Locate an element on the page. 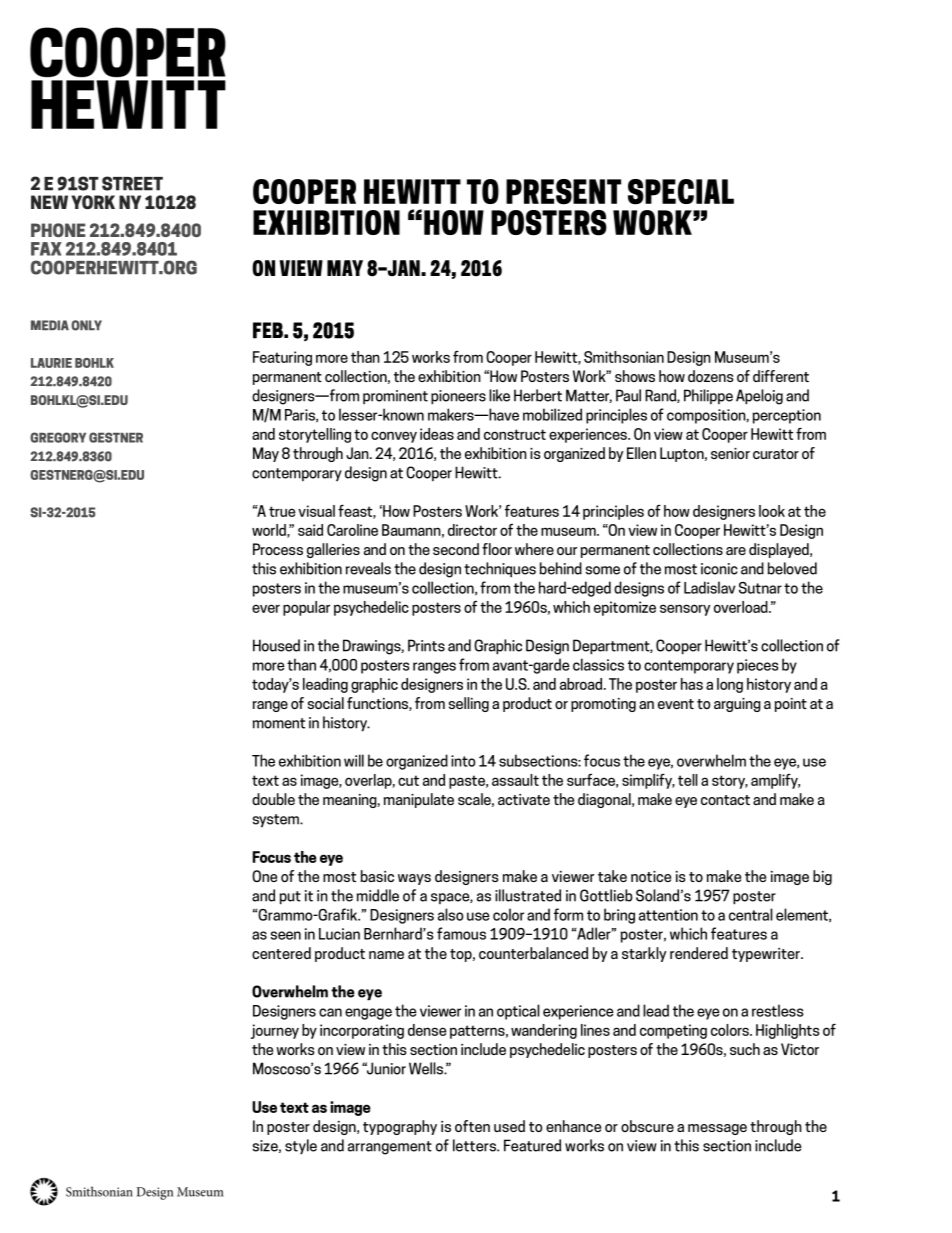 The image size is (952, 1233). Prints is located at coordinates (426, 645).
